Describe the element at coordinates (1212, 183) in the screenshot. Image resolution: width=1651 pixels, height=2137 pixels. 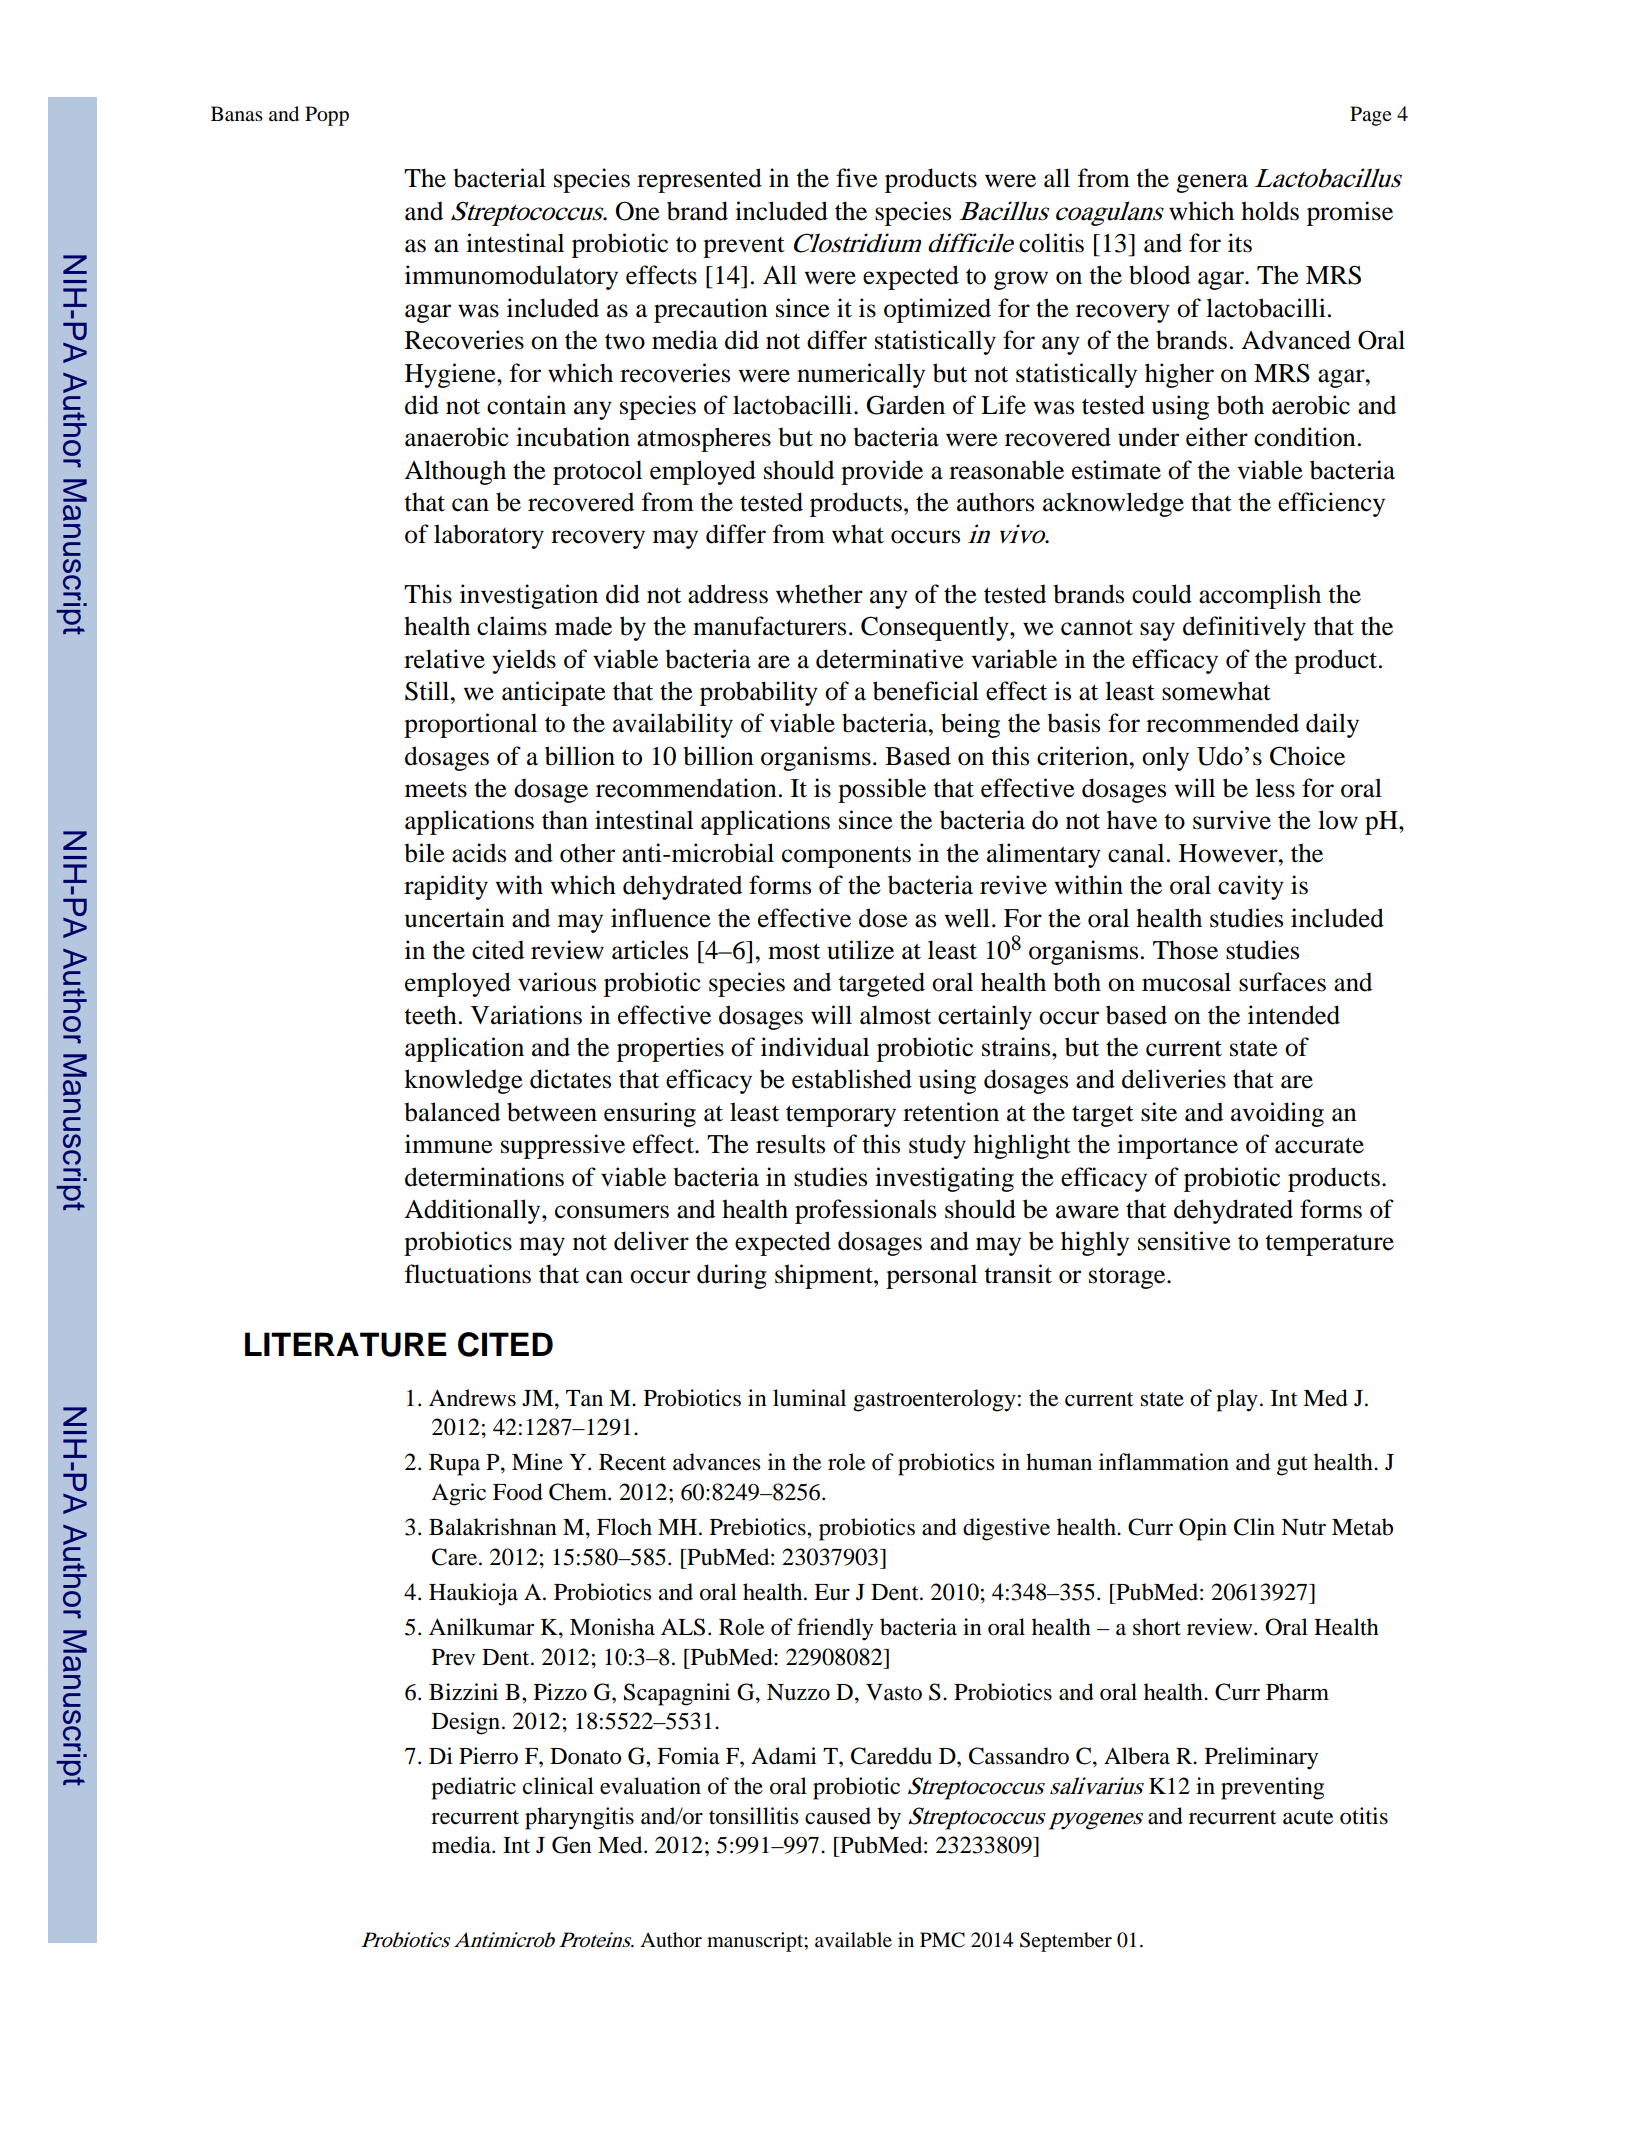
I see `genera` at that location.
